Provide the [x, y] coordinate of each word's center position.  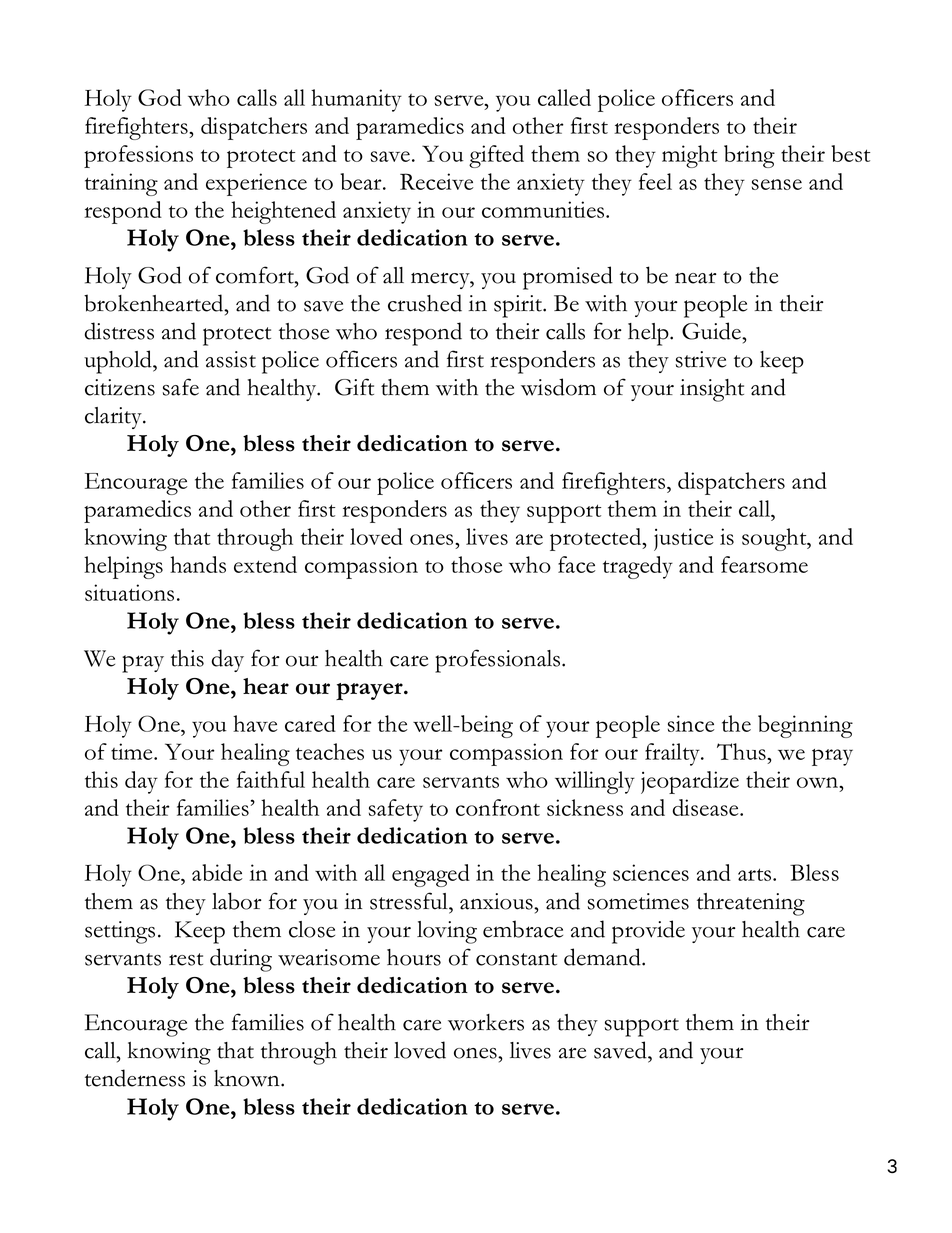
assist [231, 359]
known [248, 1078]
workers [486, 1022]
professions [138, 156]
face [576, 564]
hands [198, 564]
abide [217, 872]
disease [707, 807]
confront [498, 807]
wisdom [558, 387]
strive [701, 359]
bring [749, 156]
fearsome [764, 564]
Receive [436, 181]
